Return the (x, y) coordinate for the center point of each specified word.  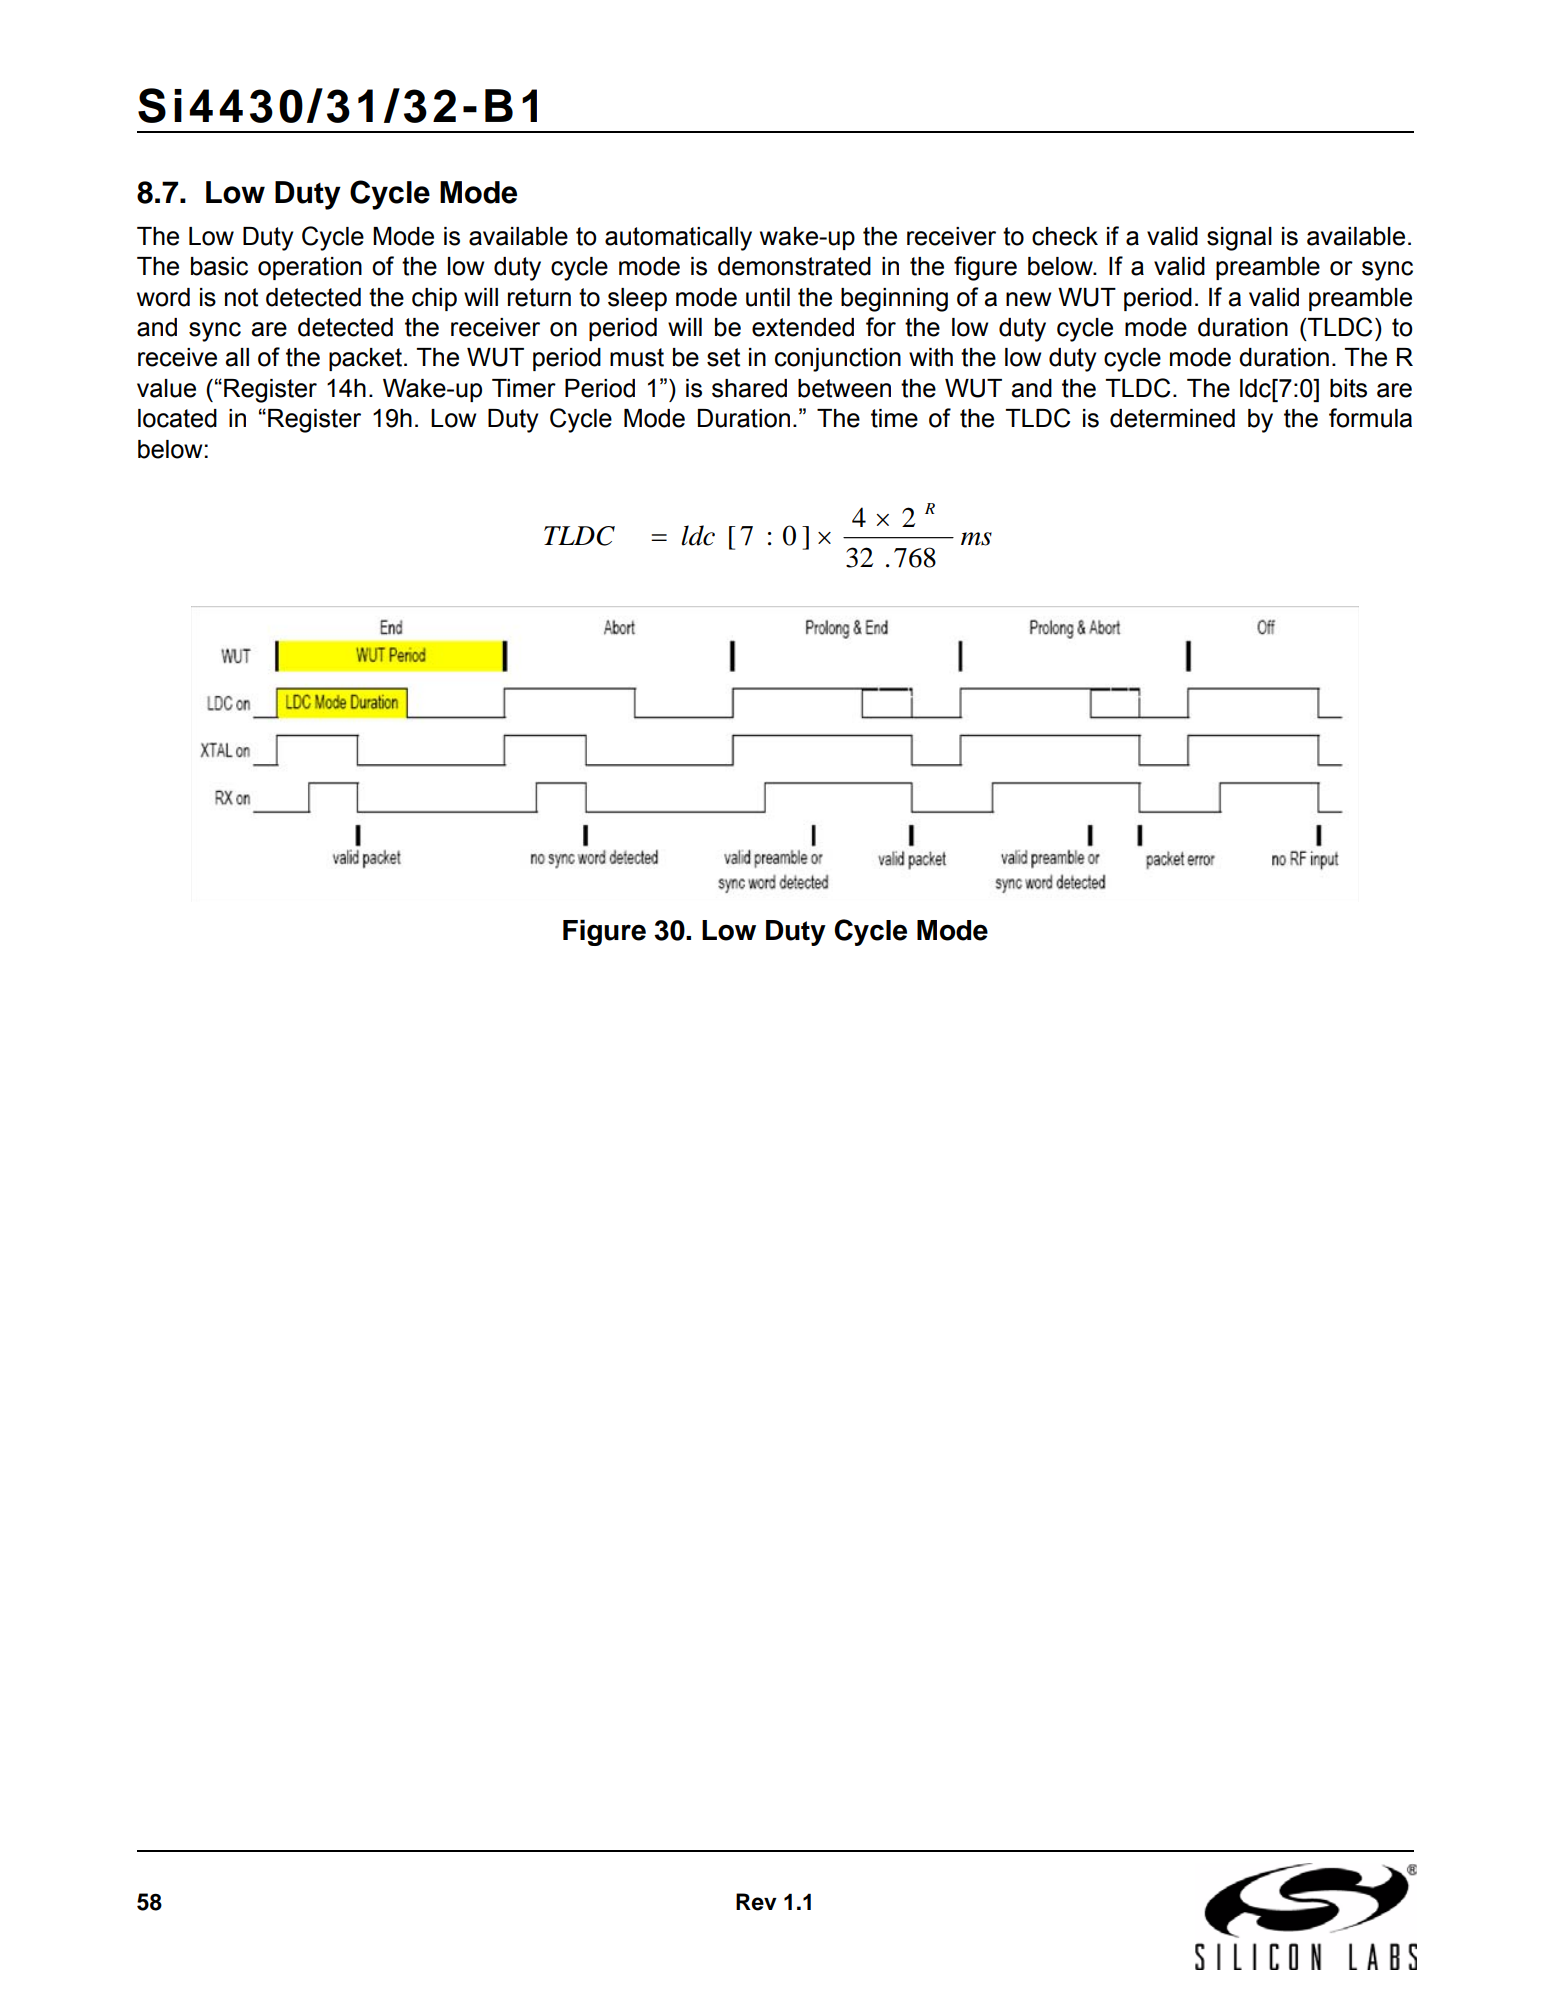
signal (1239, 239)
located (177, 418)
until (768, 297)
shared (749, 388)
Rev (756, 1902)
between (844, 388)
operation (310, 268)
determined (1172, 418)
